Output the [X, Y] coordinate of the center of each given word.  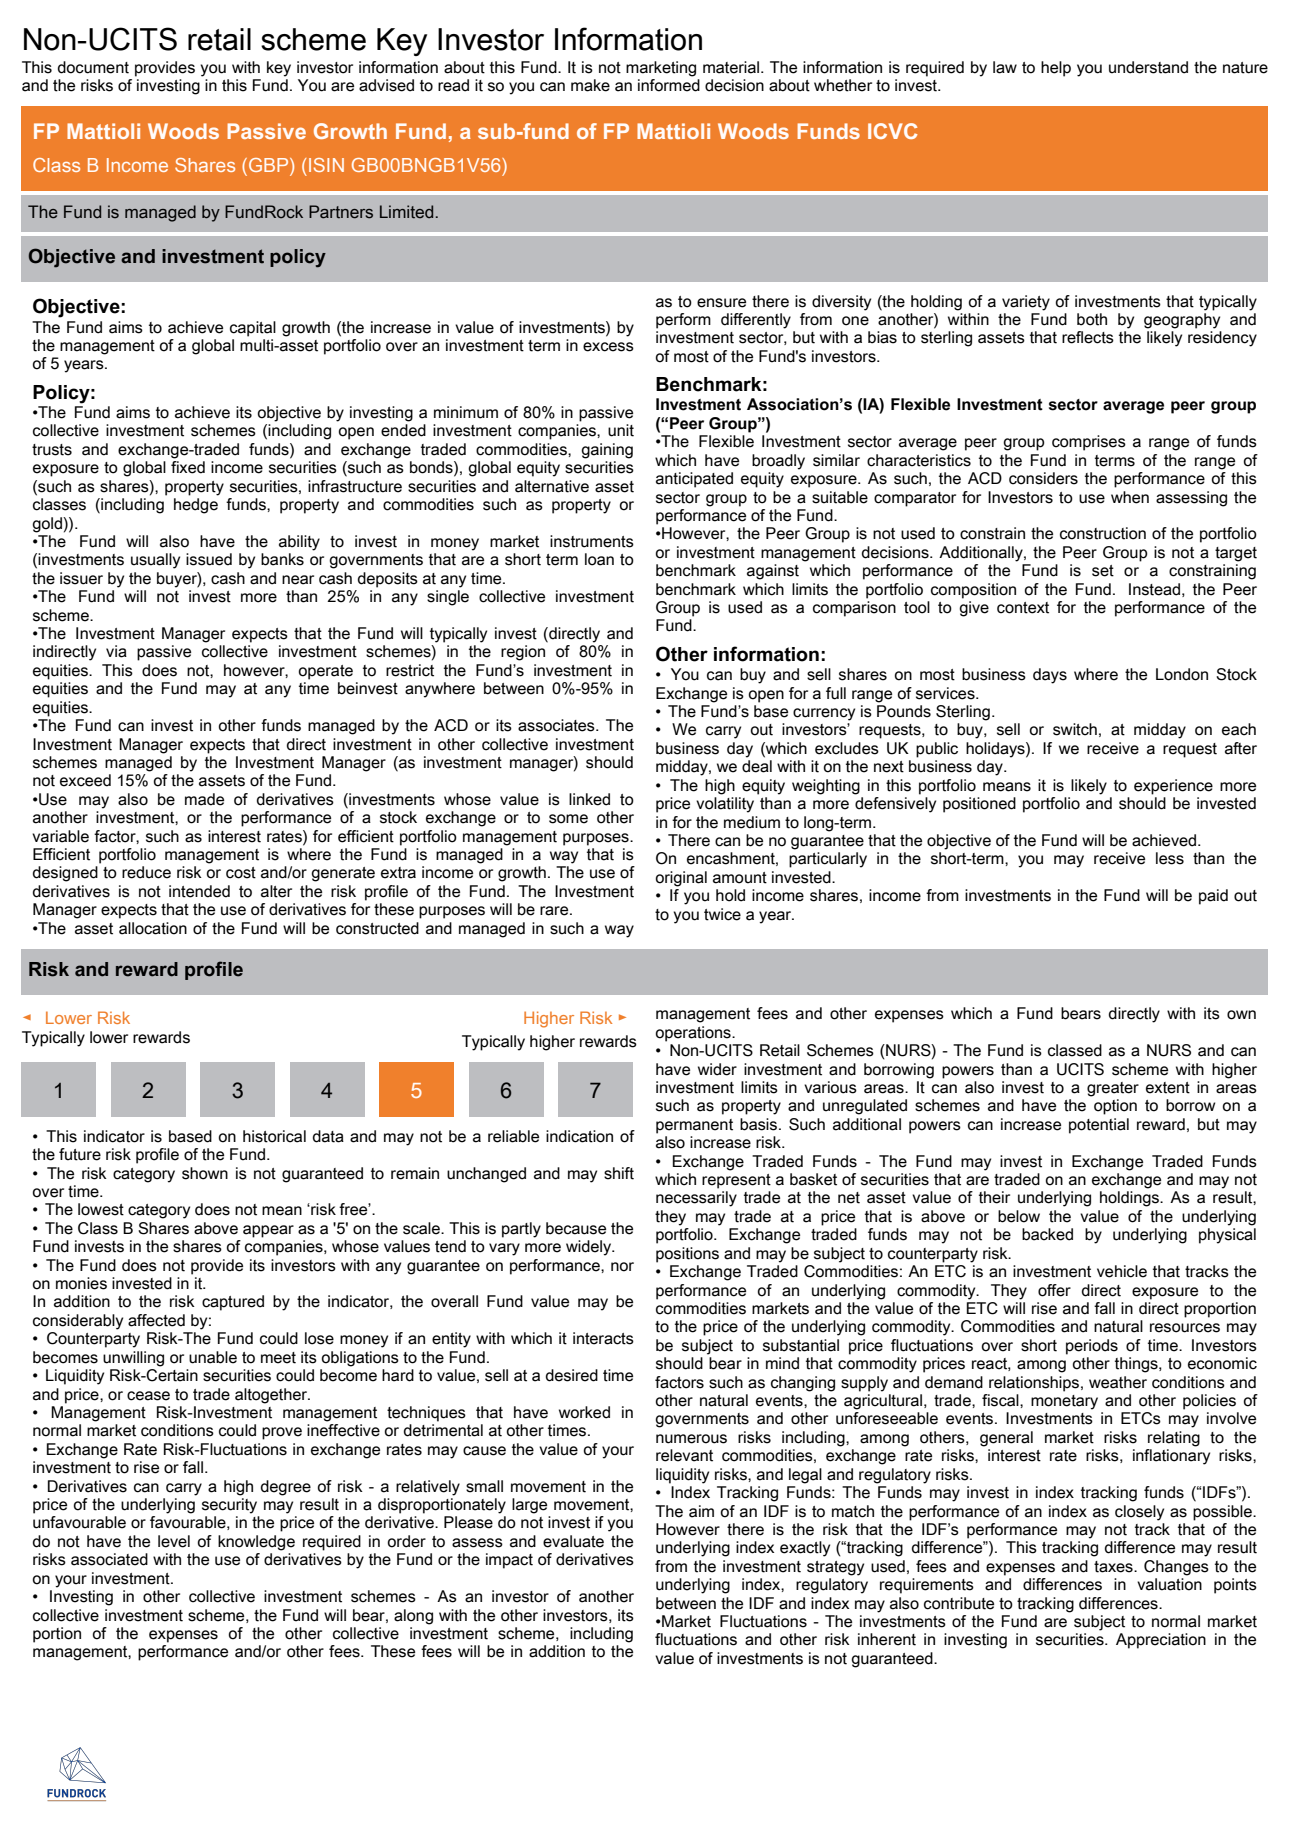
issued [209, 559]
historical [274, 1136]
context [1023, 608]
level [174, 1541]
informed [669, 84]
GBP [270, 166]
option [1115, 1107]
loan [599, 559]
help [1056, 69]
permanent [694, 1126]
